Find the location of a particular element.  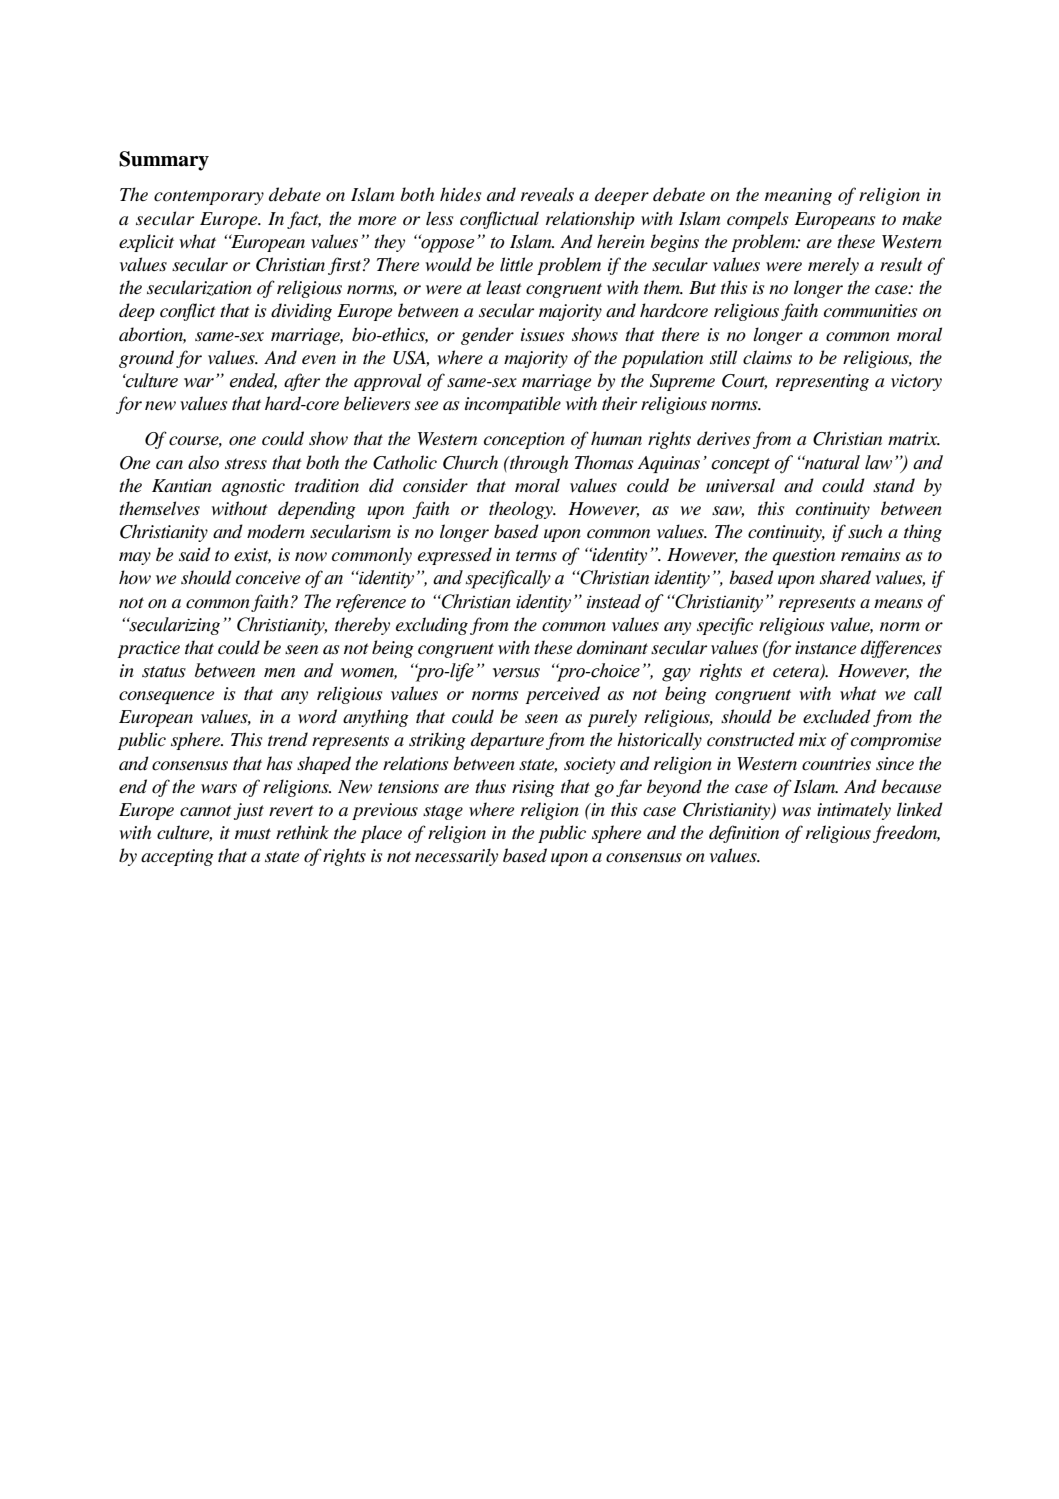

must is located at coordinates (253, 833).
